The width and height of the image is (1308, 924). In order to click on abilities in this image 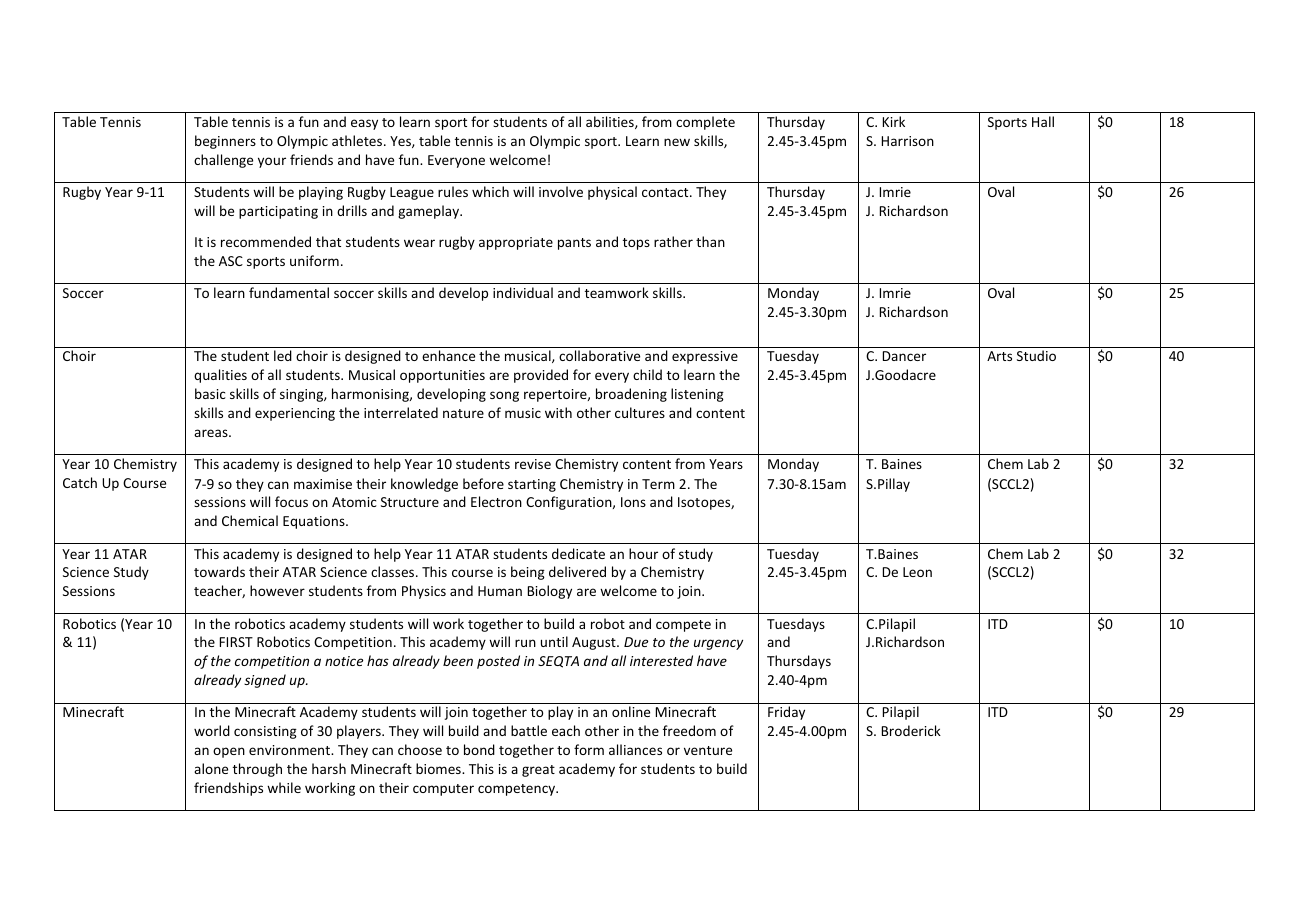, I will do `click(611, 122)`.
